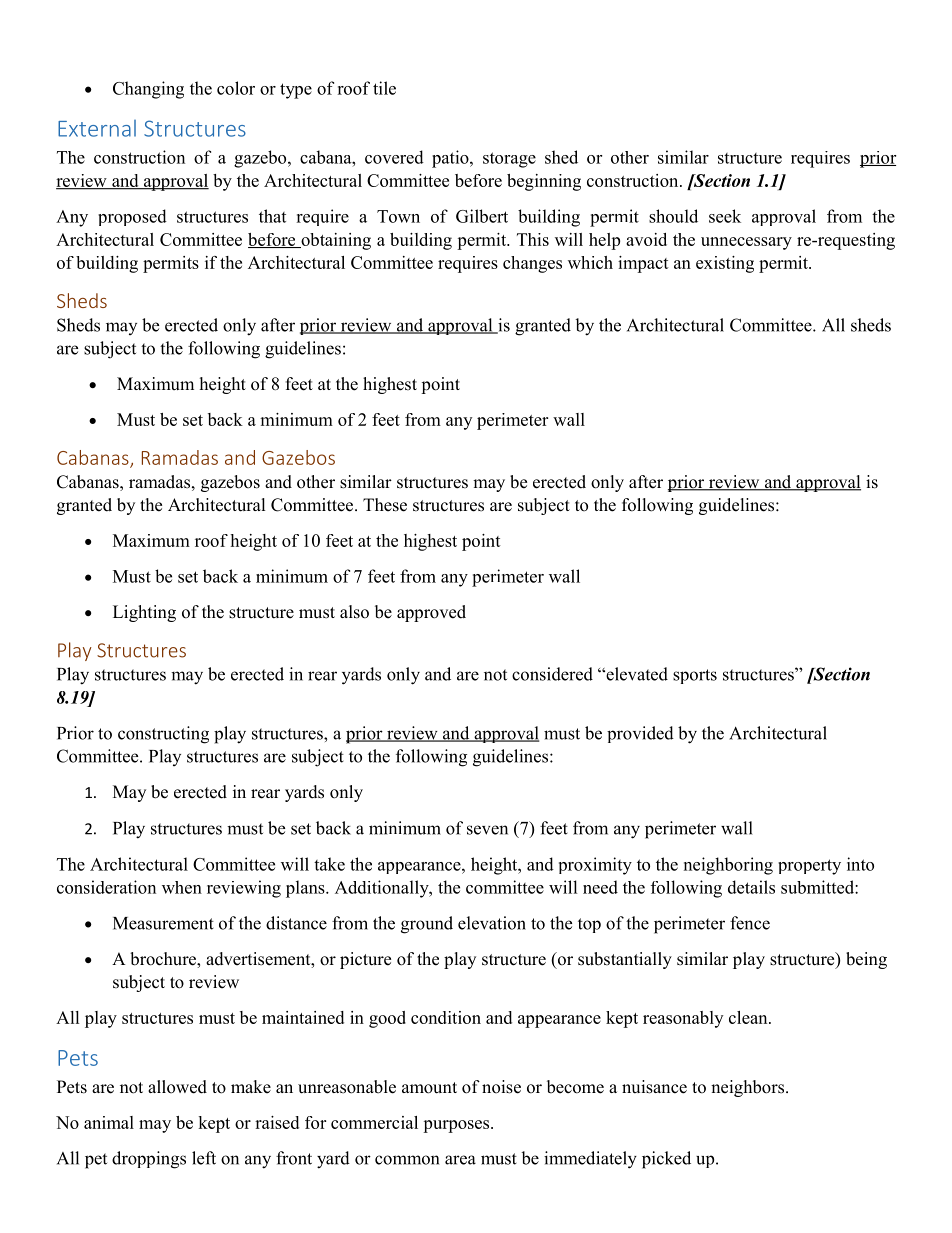 This screenshot has height=1233, width=952. What do you see at coordinates (148, 90) in the screenshot?
I see `Changing` at bounding box center [148, 90].
